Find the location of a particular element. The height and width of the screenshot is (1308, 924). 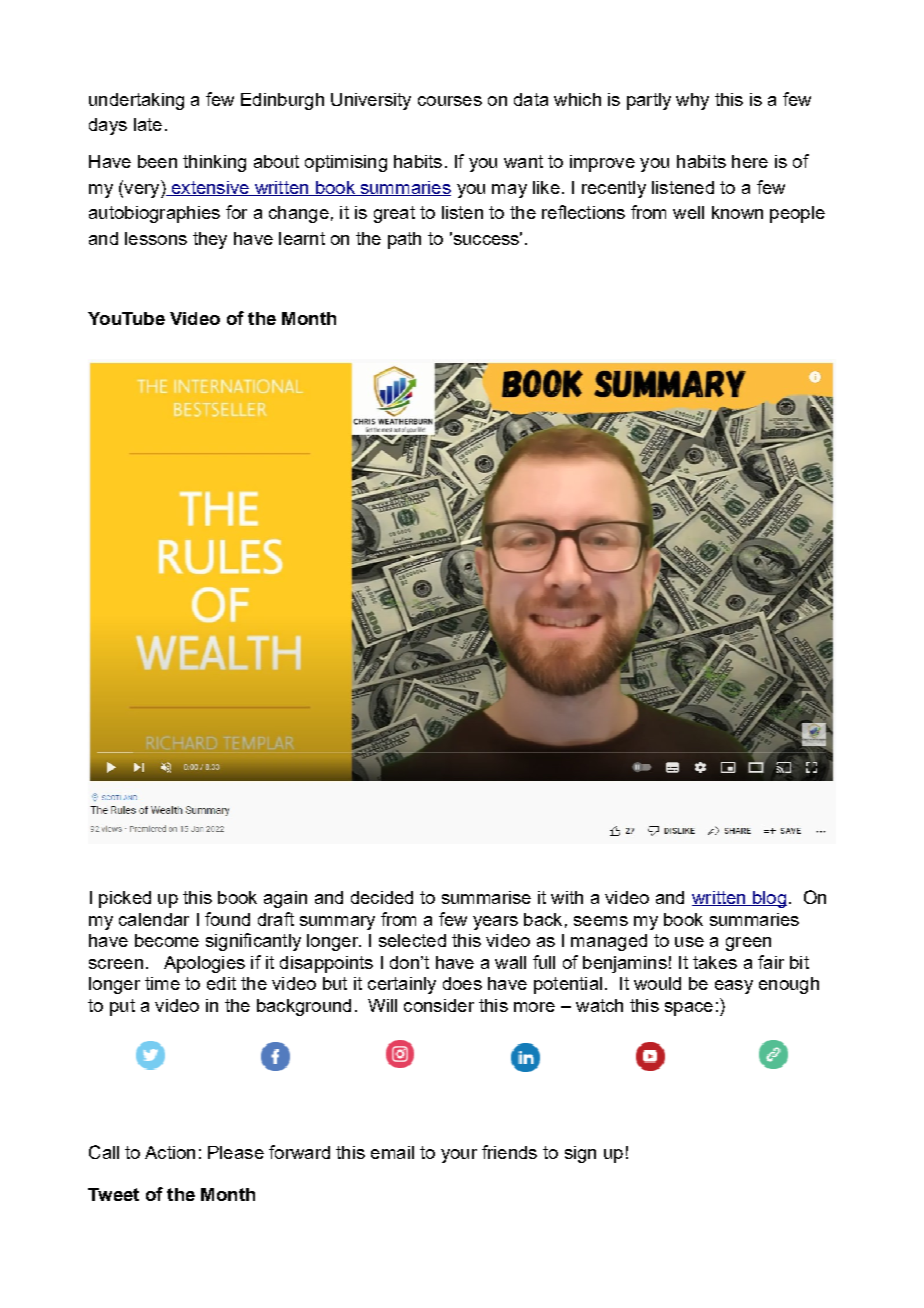

path is located at coordinates (404, 240).
